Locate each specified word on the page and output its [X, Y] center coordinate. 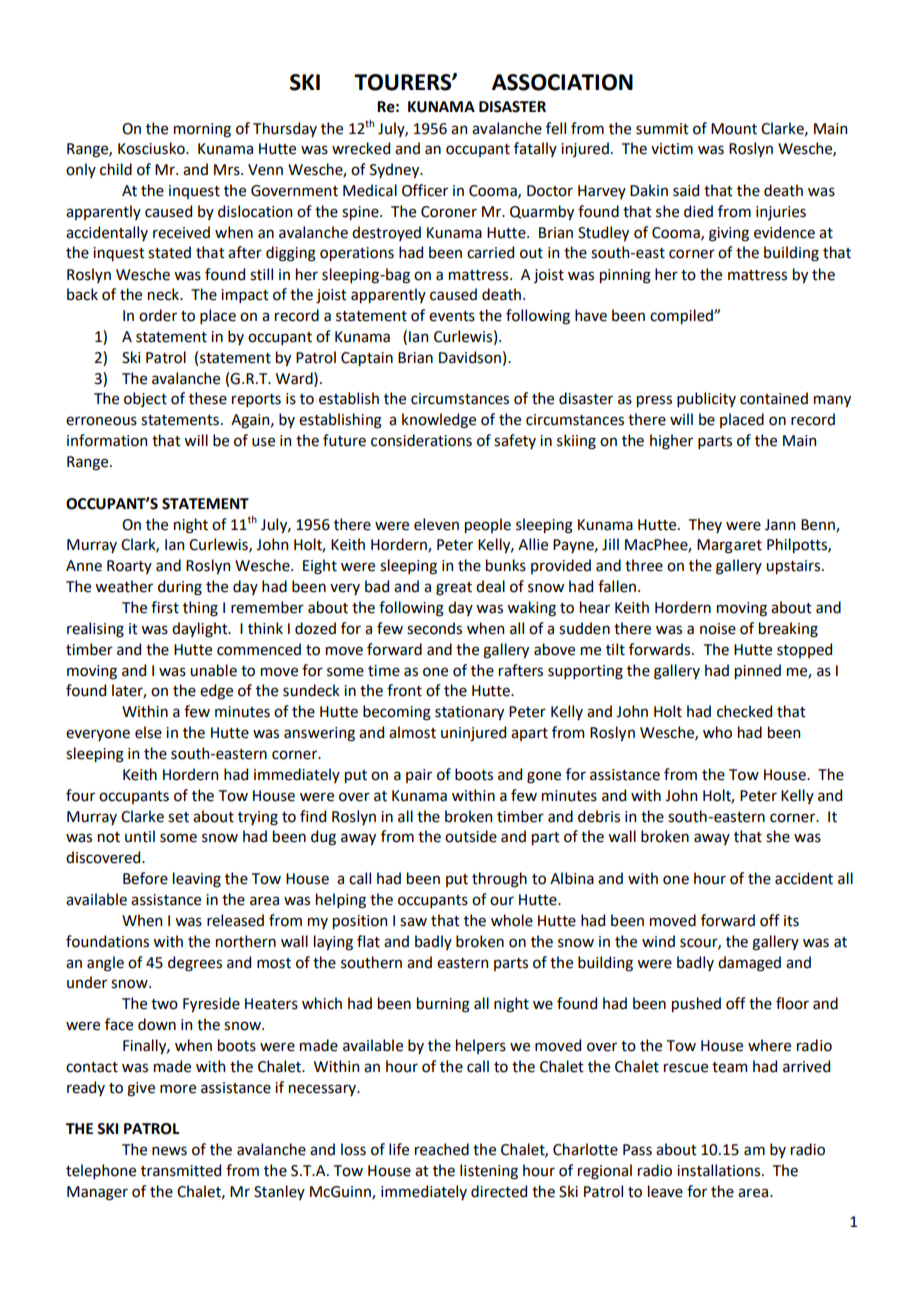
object [145, 399]
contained [774, 398]
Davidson [470, 357]
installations [720, 1170]
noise [718, 629]
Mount [734, 129]
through [499, 880]
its [791, 921]
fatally [535, 149]
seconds [434, 628]
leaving [197, 880]
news [169, 1151]
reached [442, 1149]
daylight [201, 630]
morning [202, 130]
